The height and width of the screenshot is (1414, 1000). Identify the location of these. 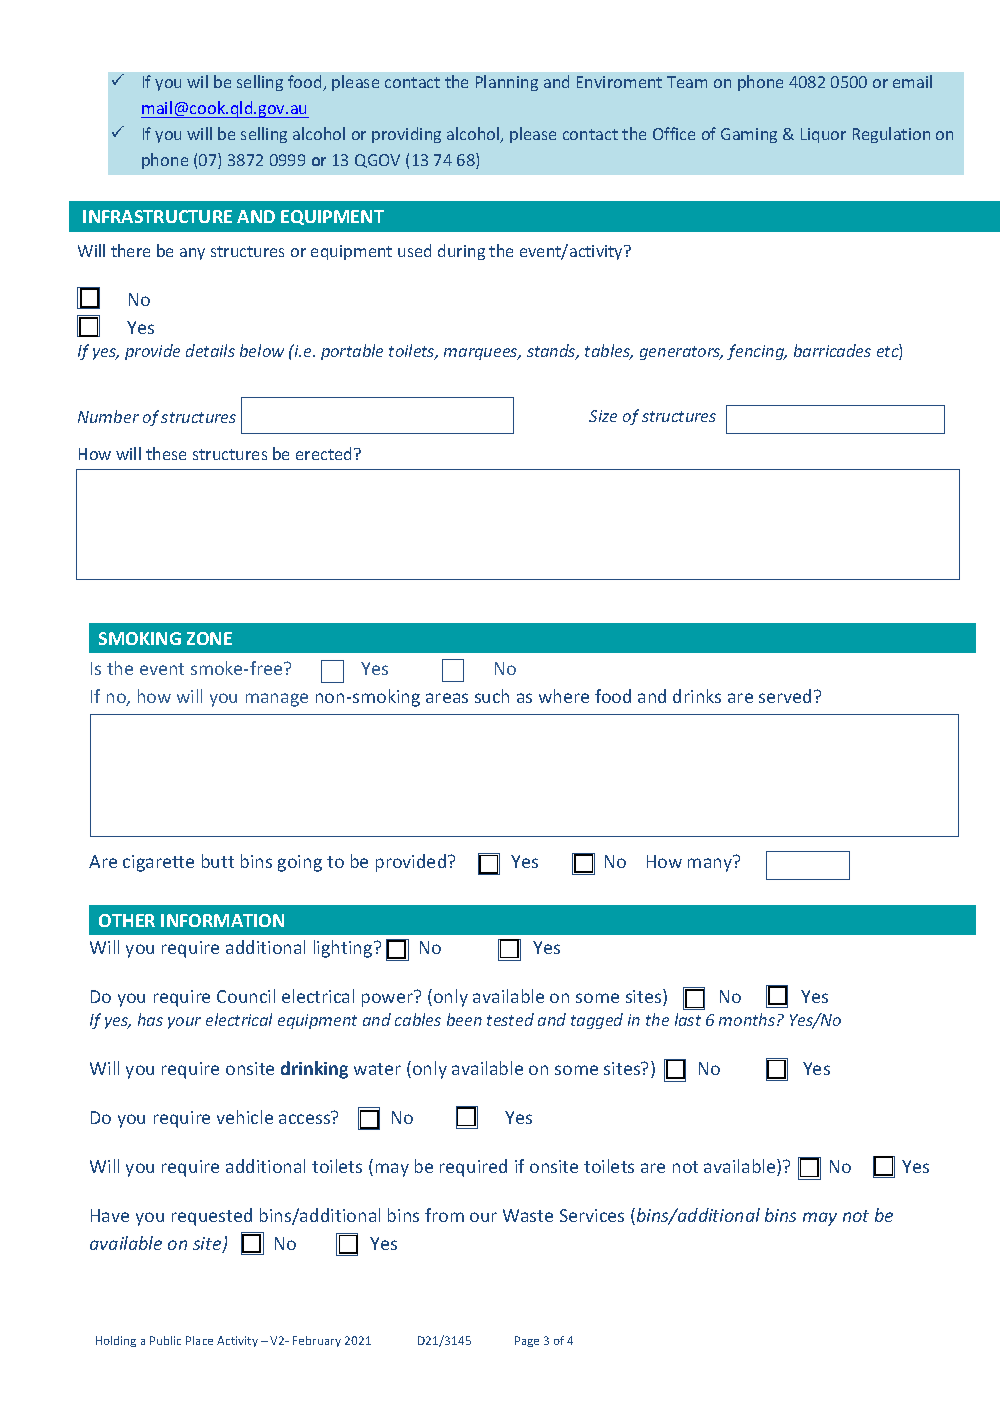
(166, 453).
